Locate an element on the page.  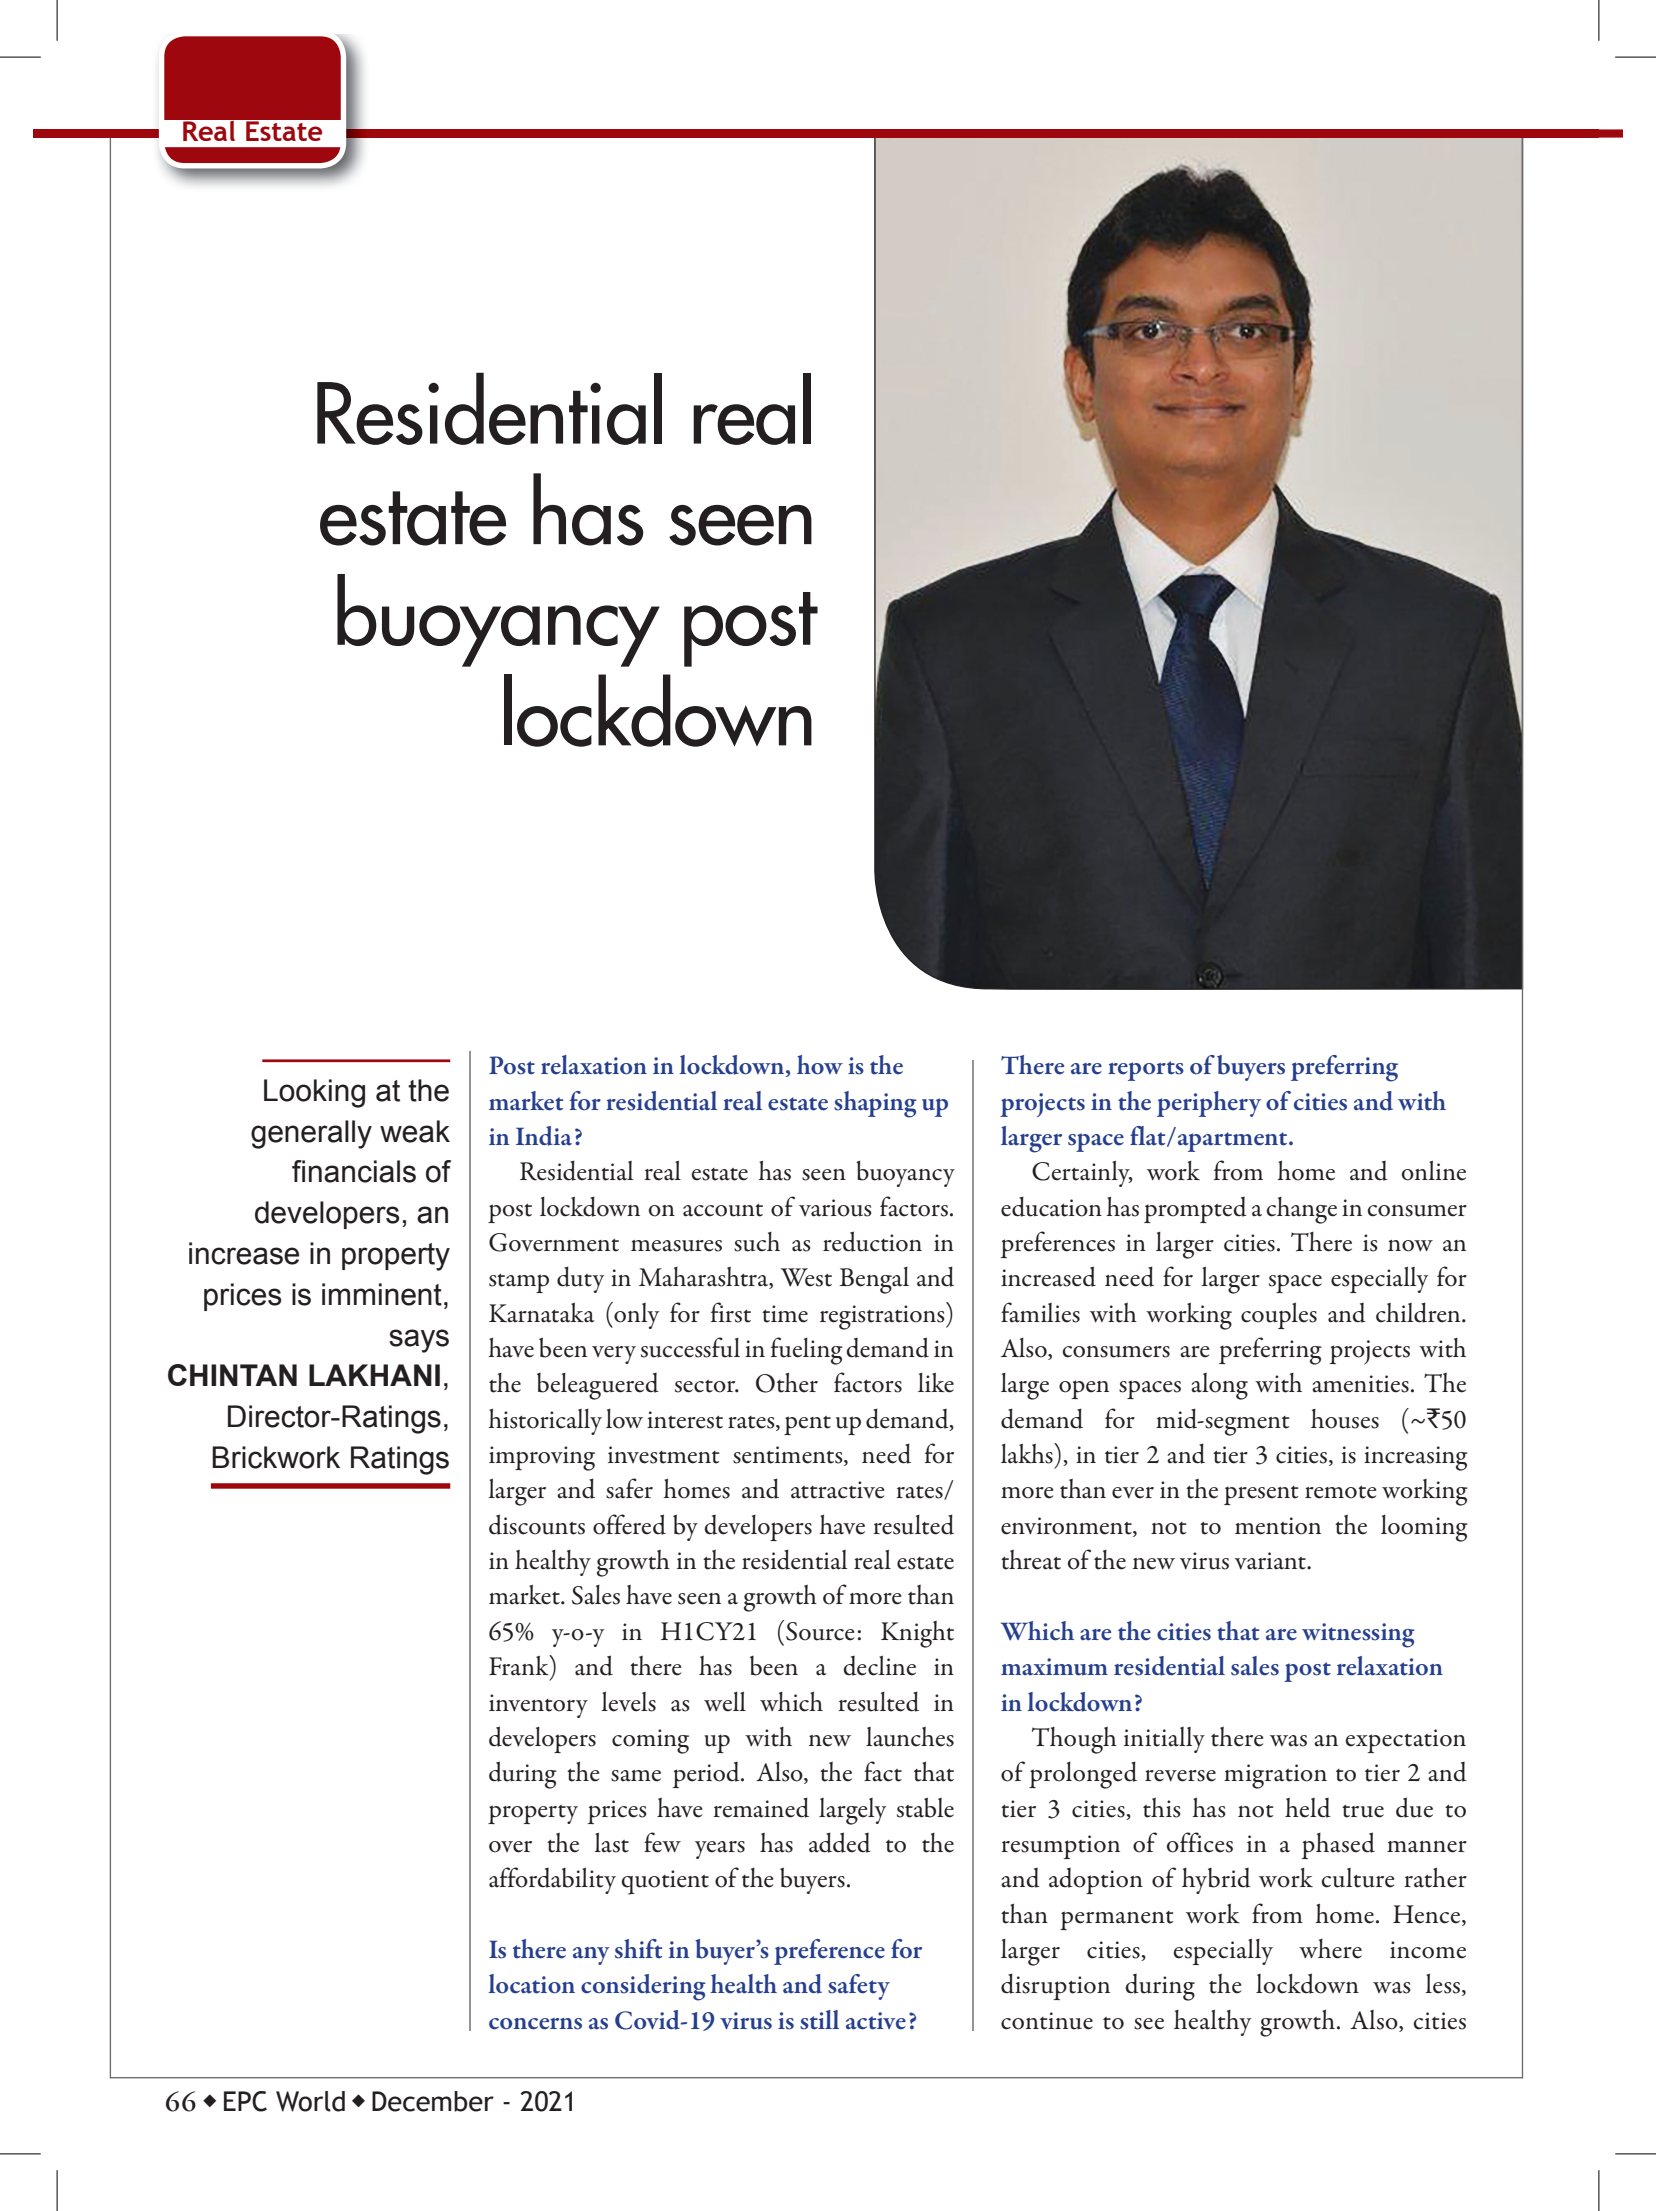
Looking is located at coordinates (314, 1093).
